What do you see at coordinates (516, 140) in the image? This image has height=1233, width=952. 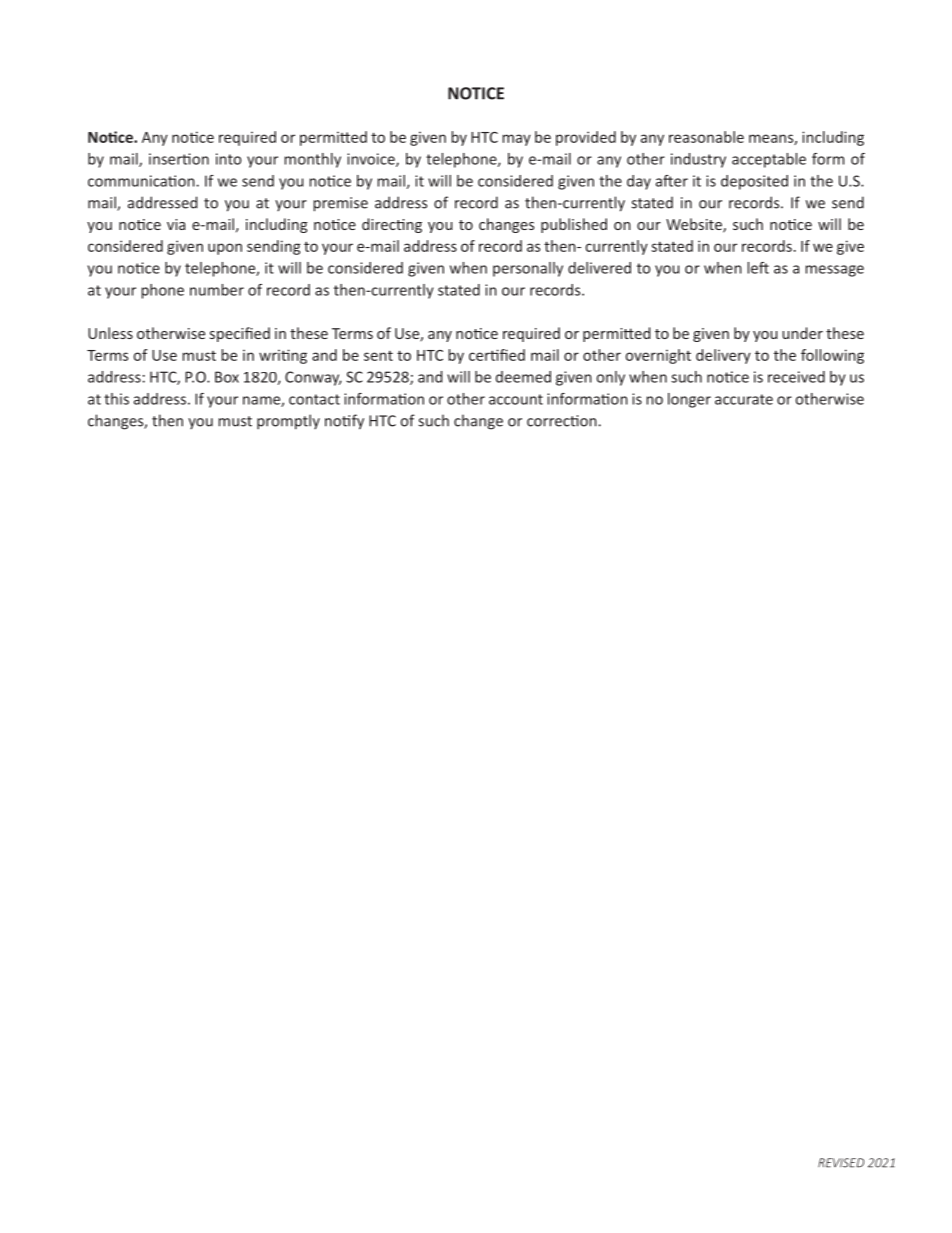 I see `may` at bounding box center [516, 140].
